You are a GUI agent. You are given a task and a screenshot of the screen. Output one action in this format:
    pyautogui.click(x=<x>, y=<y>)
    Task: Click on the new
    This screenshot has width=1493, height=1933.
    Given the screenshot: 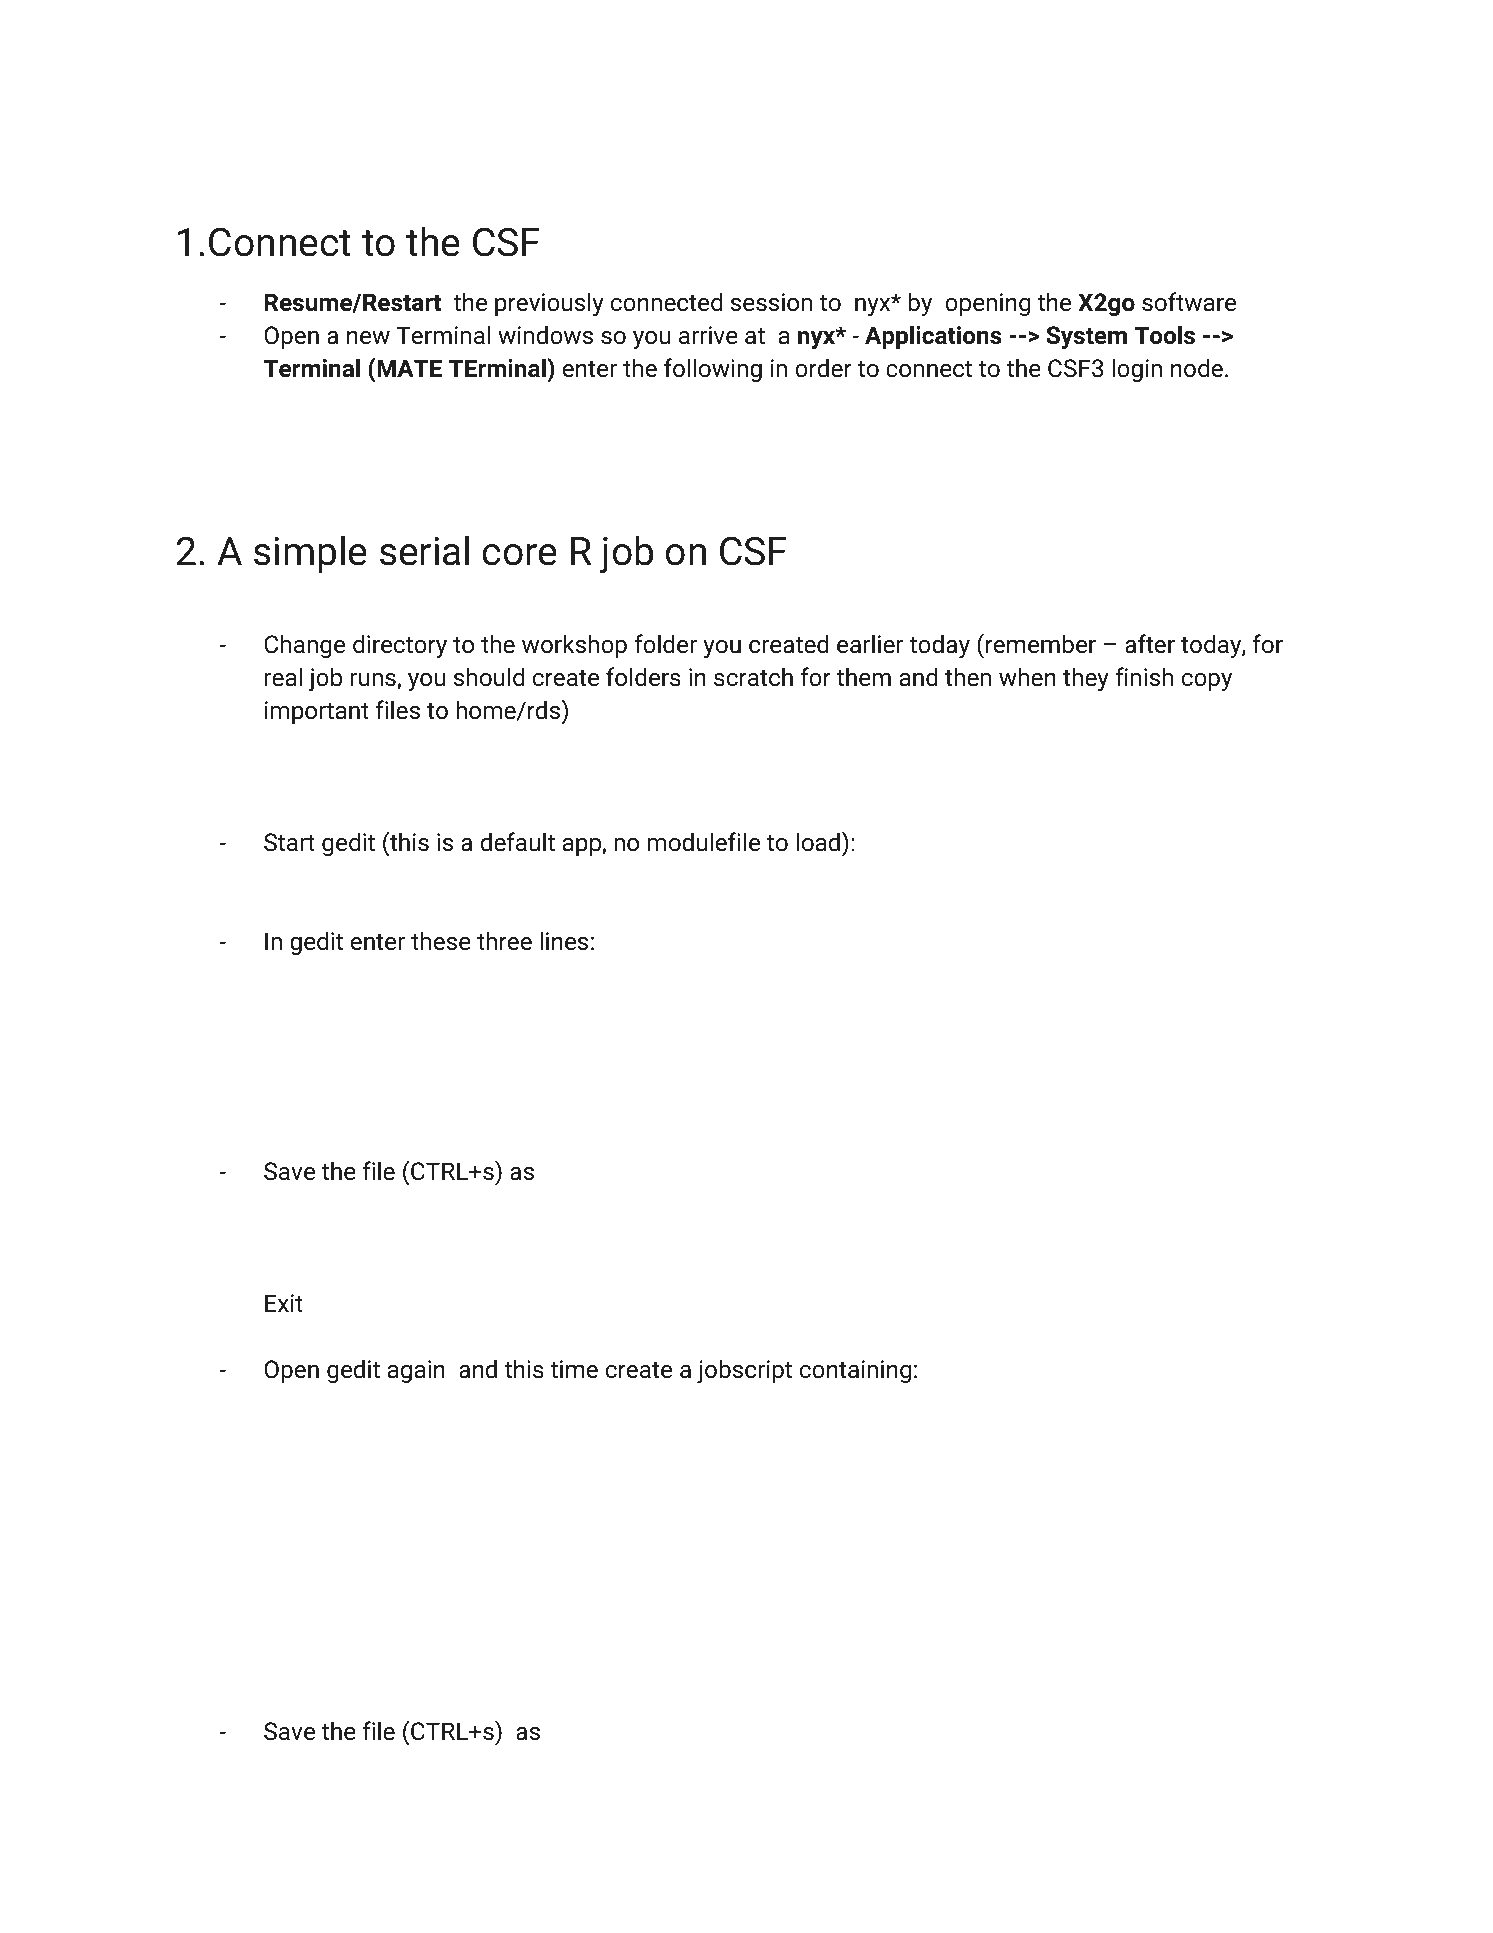 What is the action you would take?
    pyautogui.click(x=368, y=338)
